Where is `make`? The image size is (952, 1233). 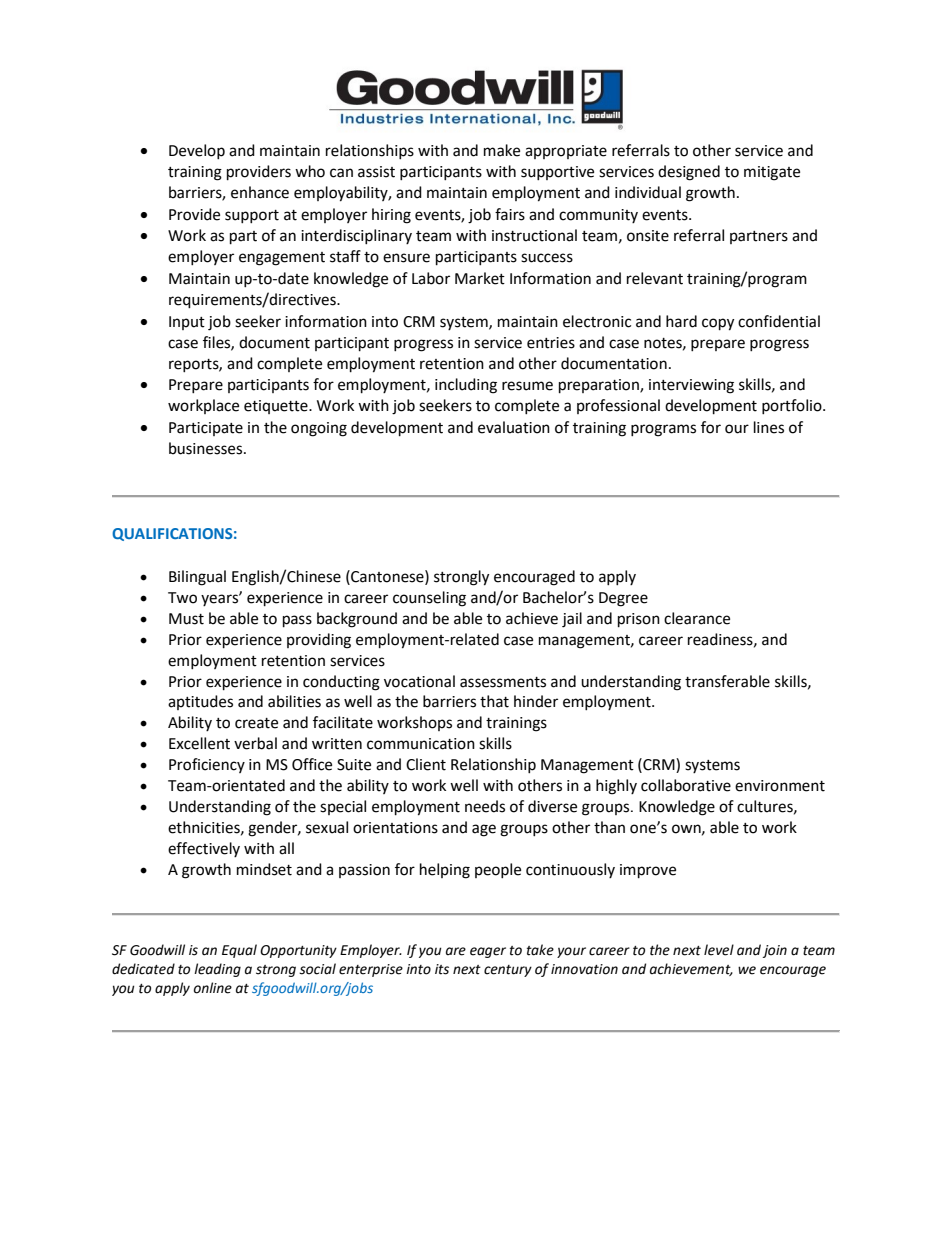
make is located at coordinates (502, 150).
